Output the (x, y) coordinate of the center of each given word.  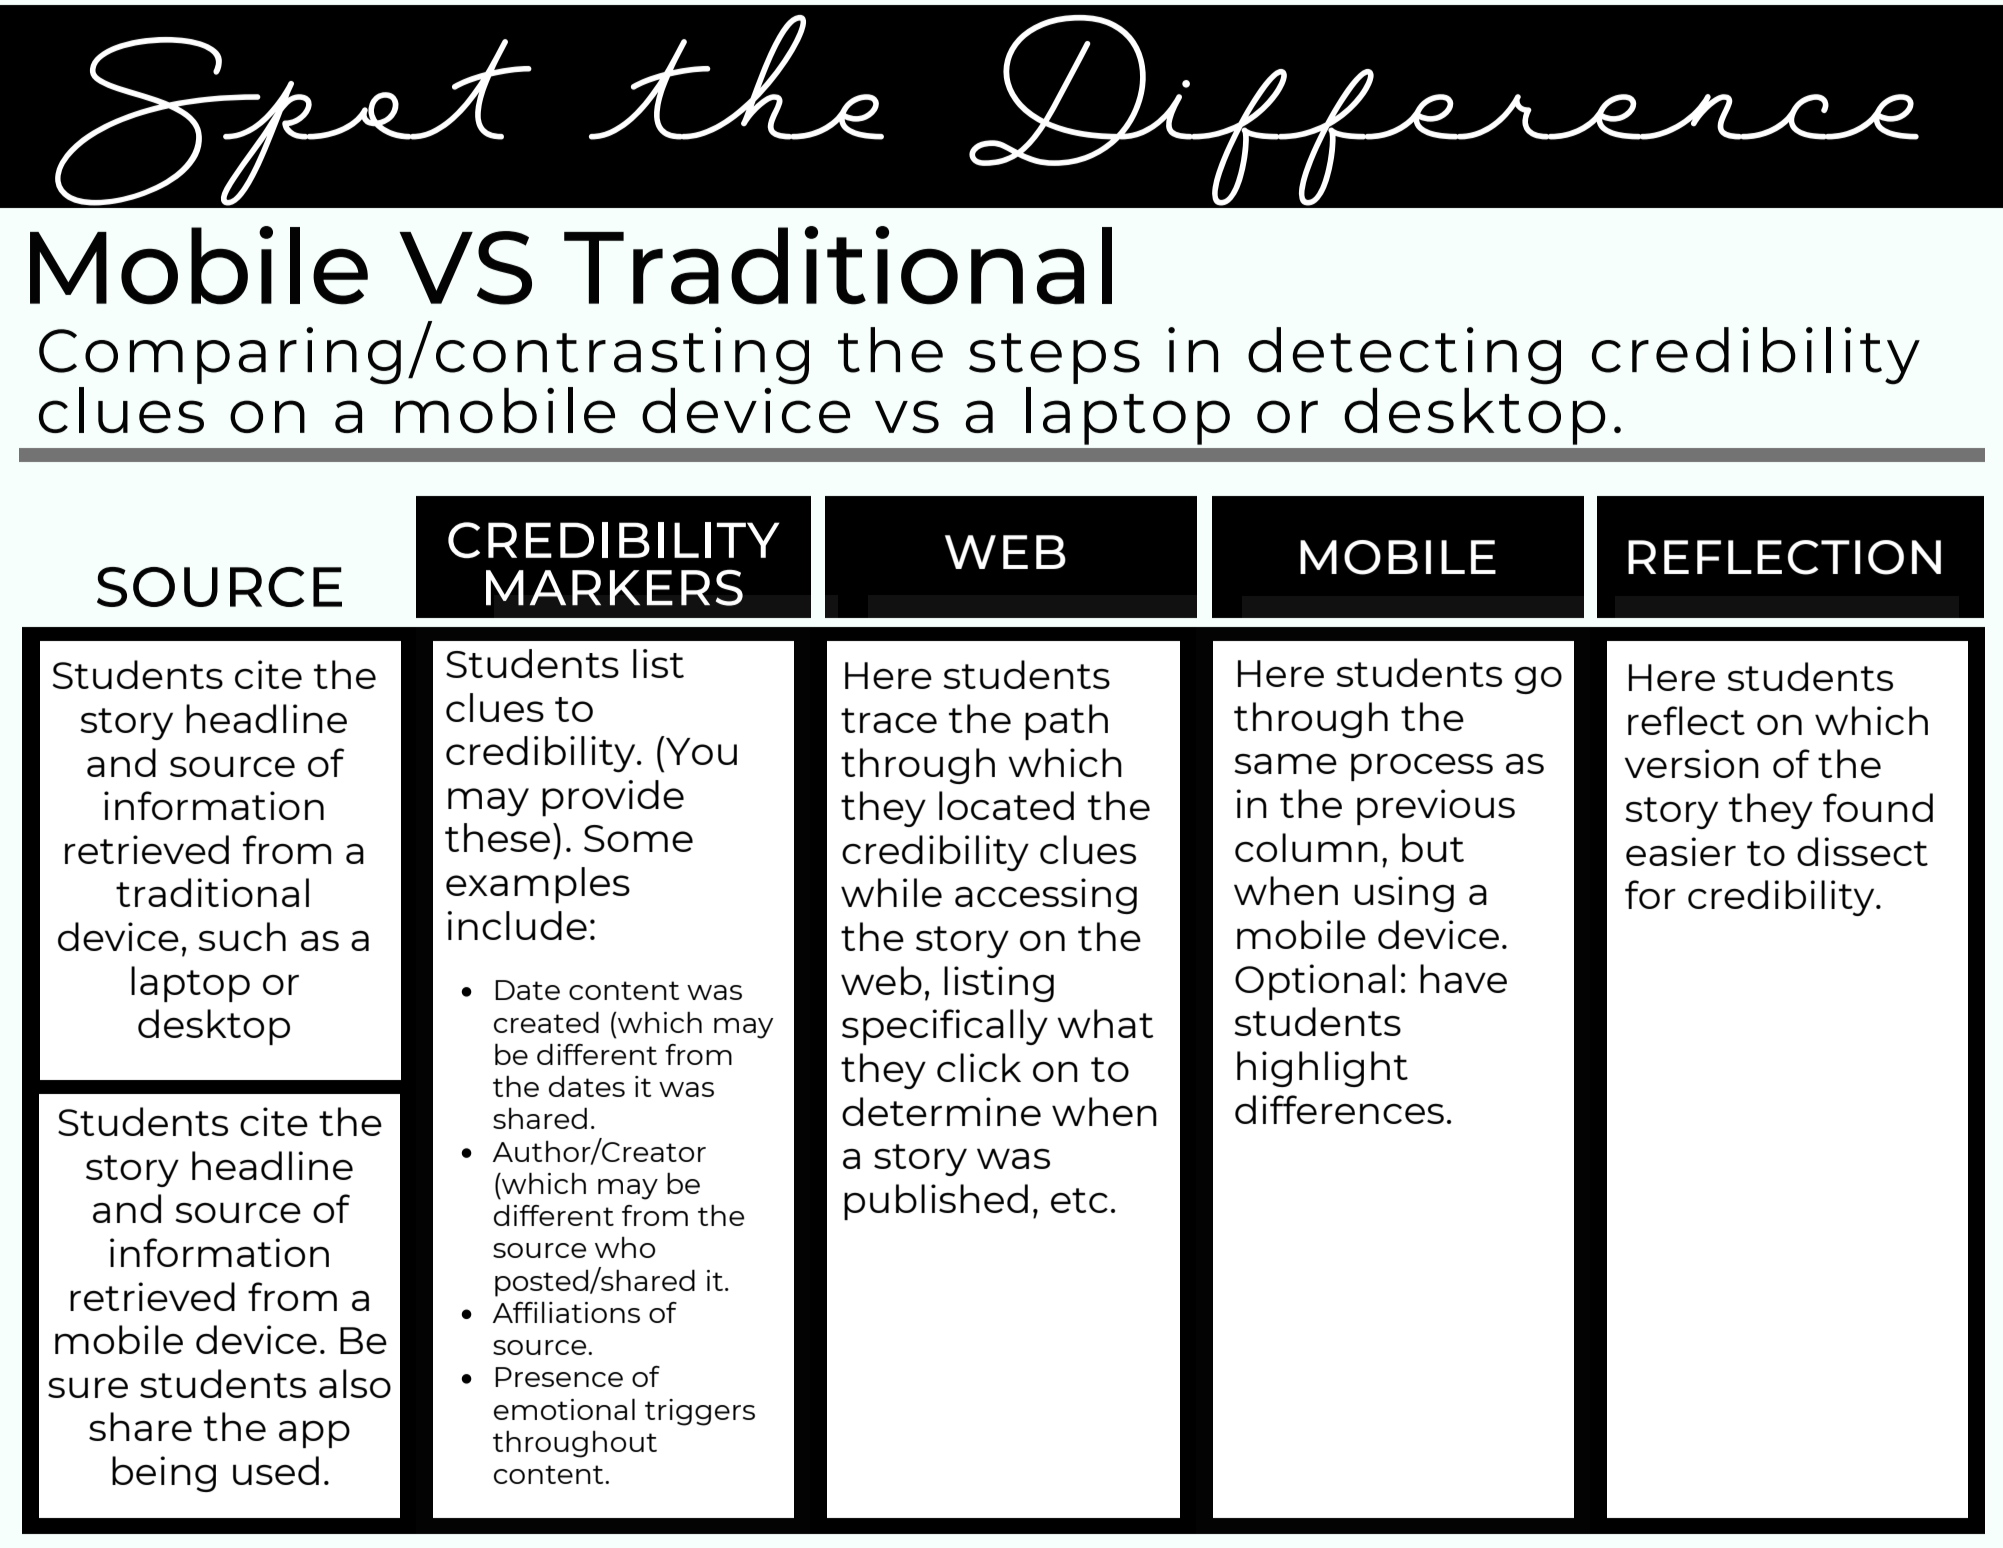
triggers (700, 1412)
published (936, 1202)
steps (1054, 358)
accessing (1046, 896)
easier (1681, 851)
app (314, 1434)
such (242, 936)
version (1692, 763)
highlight (1322, 1069)
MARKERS (614, 587)
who (625, 1247)
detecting (1404, 356)
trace (889, 720)
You (700, 750)
